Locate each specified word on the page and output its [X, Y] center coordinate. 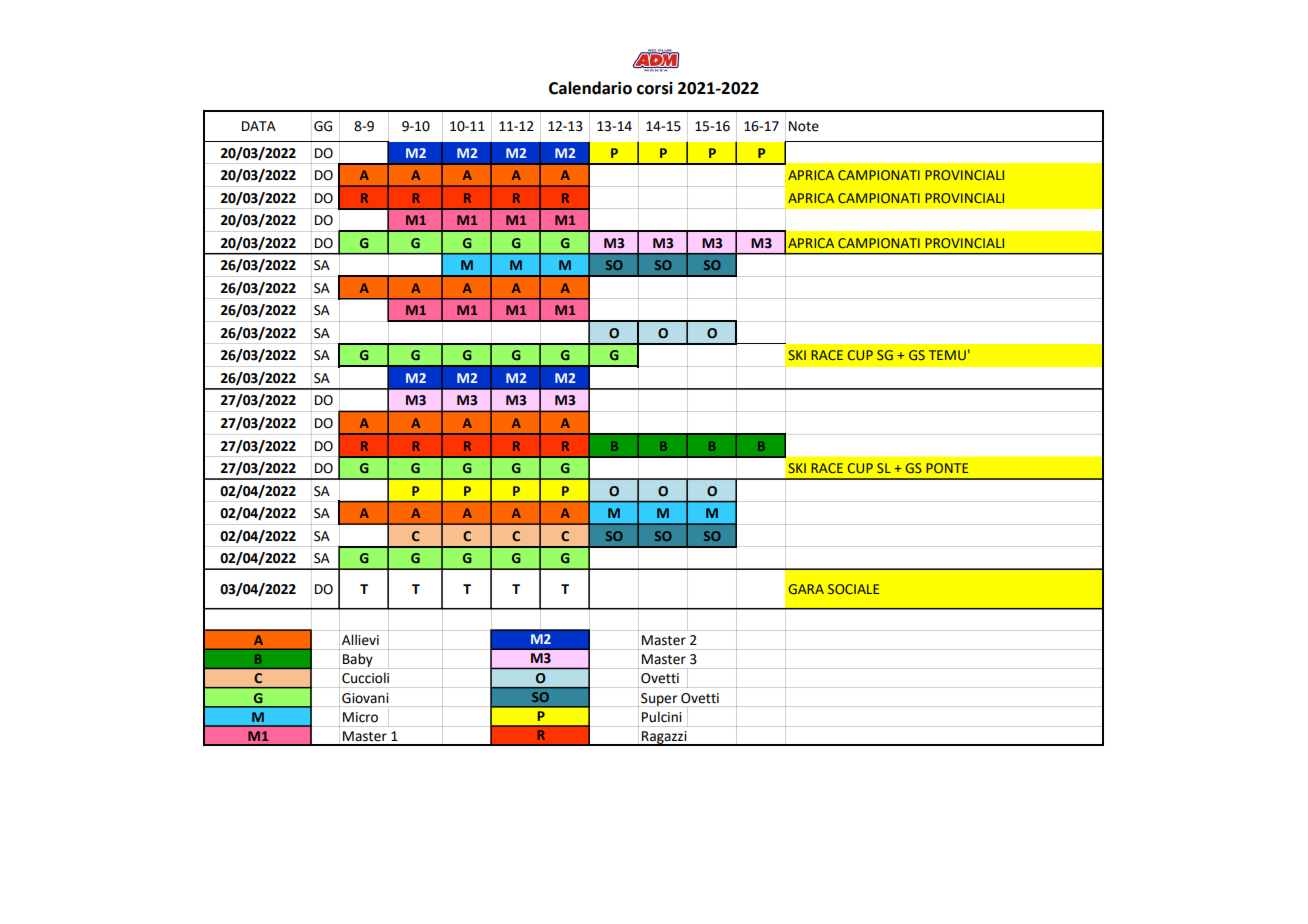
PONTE [947, 468]
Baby [358, 660]
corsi [655, 88]
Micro [360, 717]
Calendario [590, 88]
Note [804, 126]
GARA [806, 589]
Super [659, 699]
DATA [259, 126]
